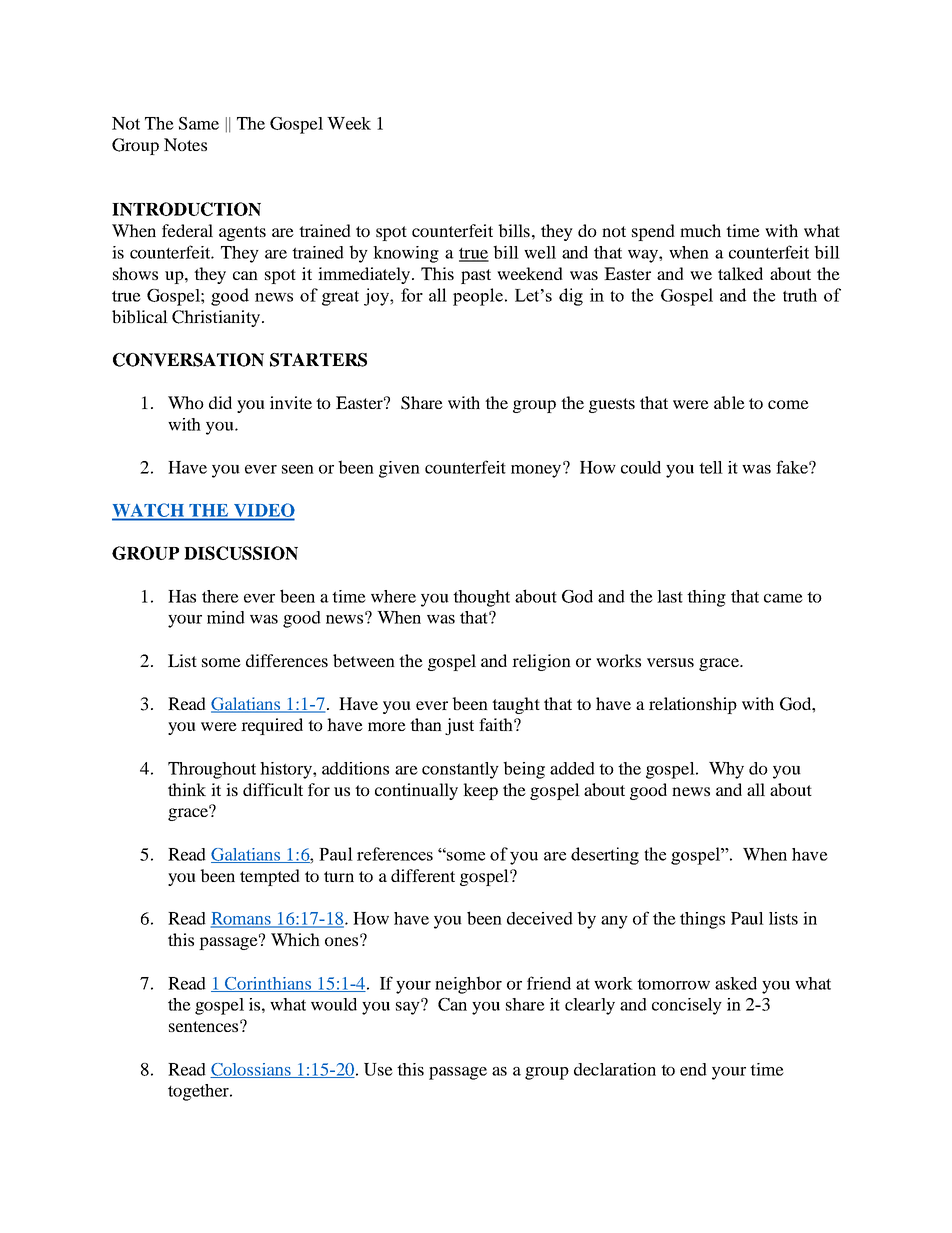  Describe the element at coordinates (220, 402) in the page. I see `did` at that location.
